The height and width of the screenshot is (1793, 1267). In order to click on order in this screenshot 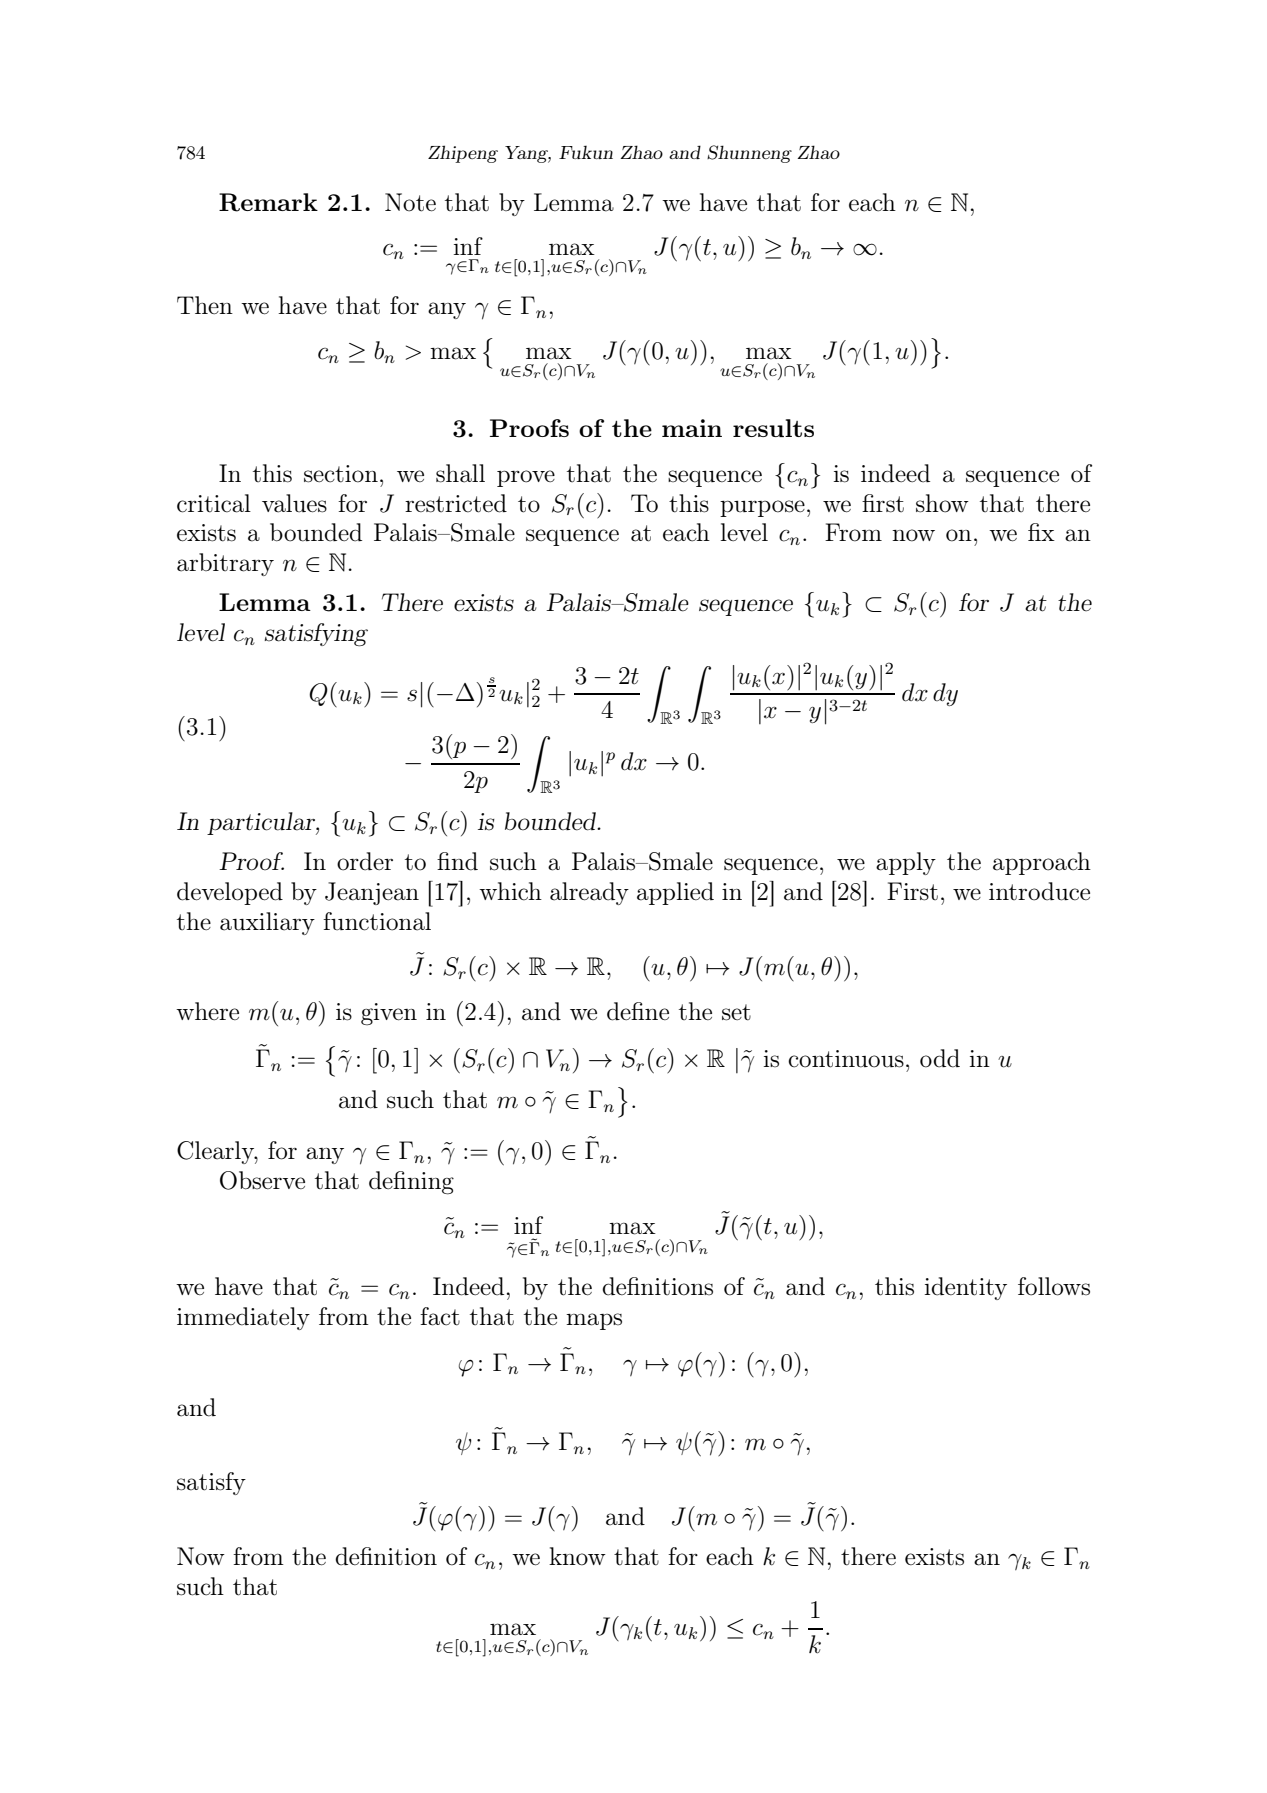, I will do `click(365, 861)`.
